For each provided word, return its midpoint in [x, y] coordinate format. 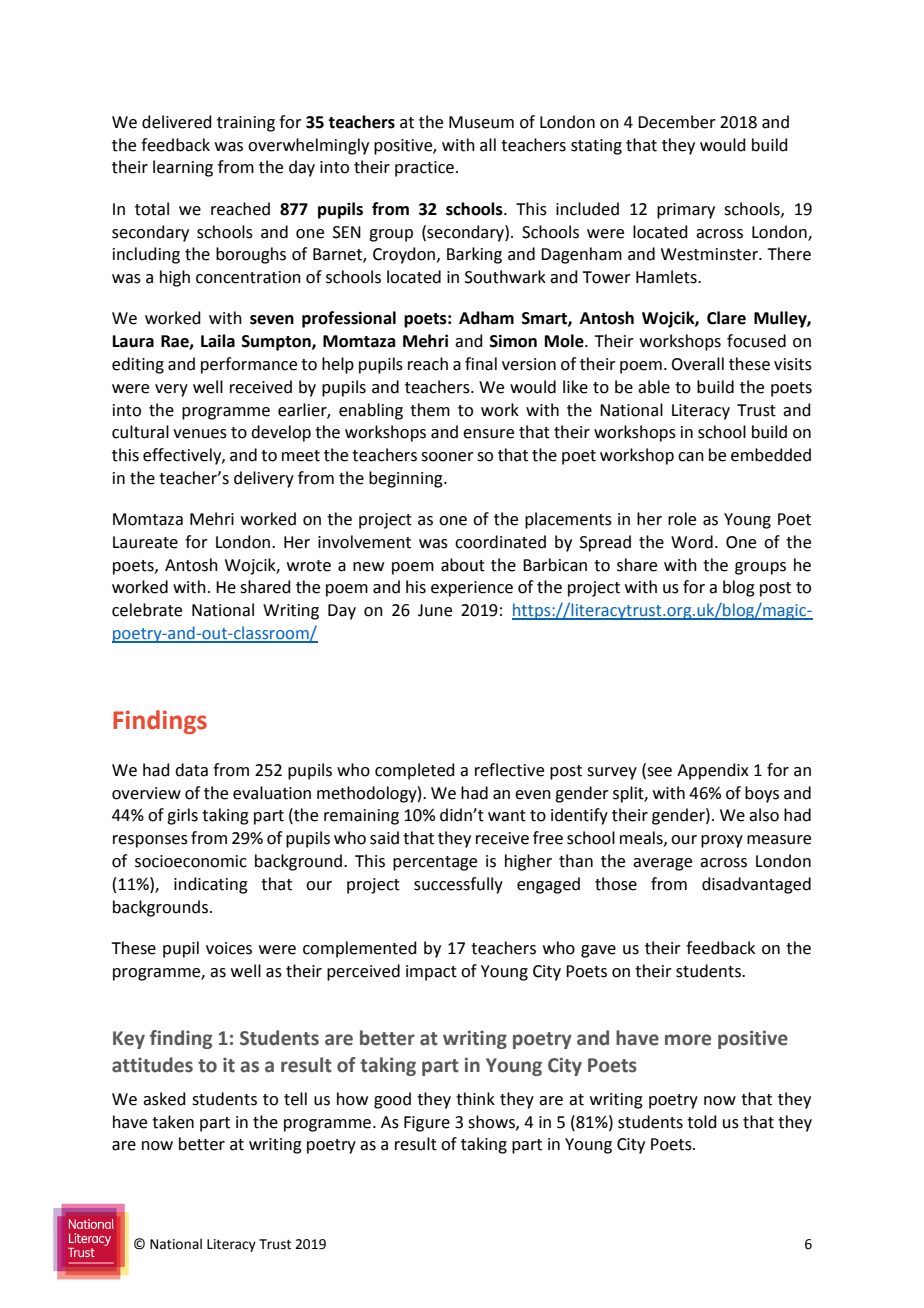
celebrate [147, 610]
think [475, 1099]
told [702, 1122]
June [435, 610]
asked [164, 1099]
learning [183, 168]
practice [424, 169]
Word [692, 542]
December [677, 122]
